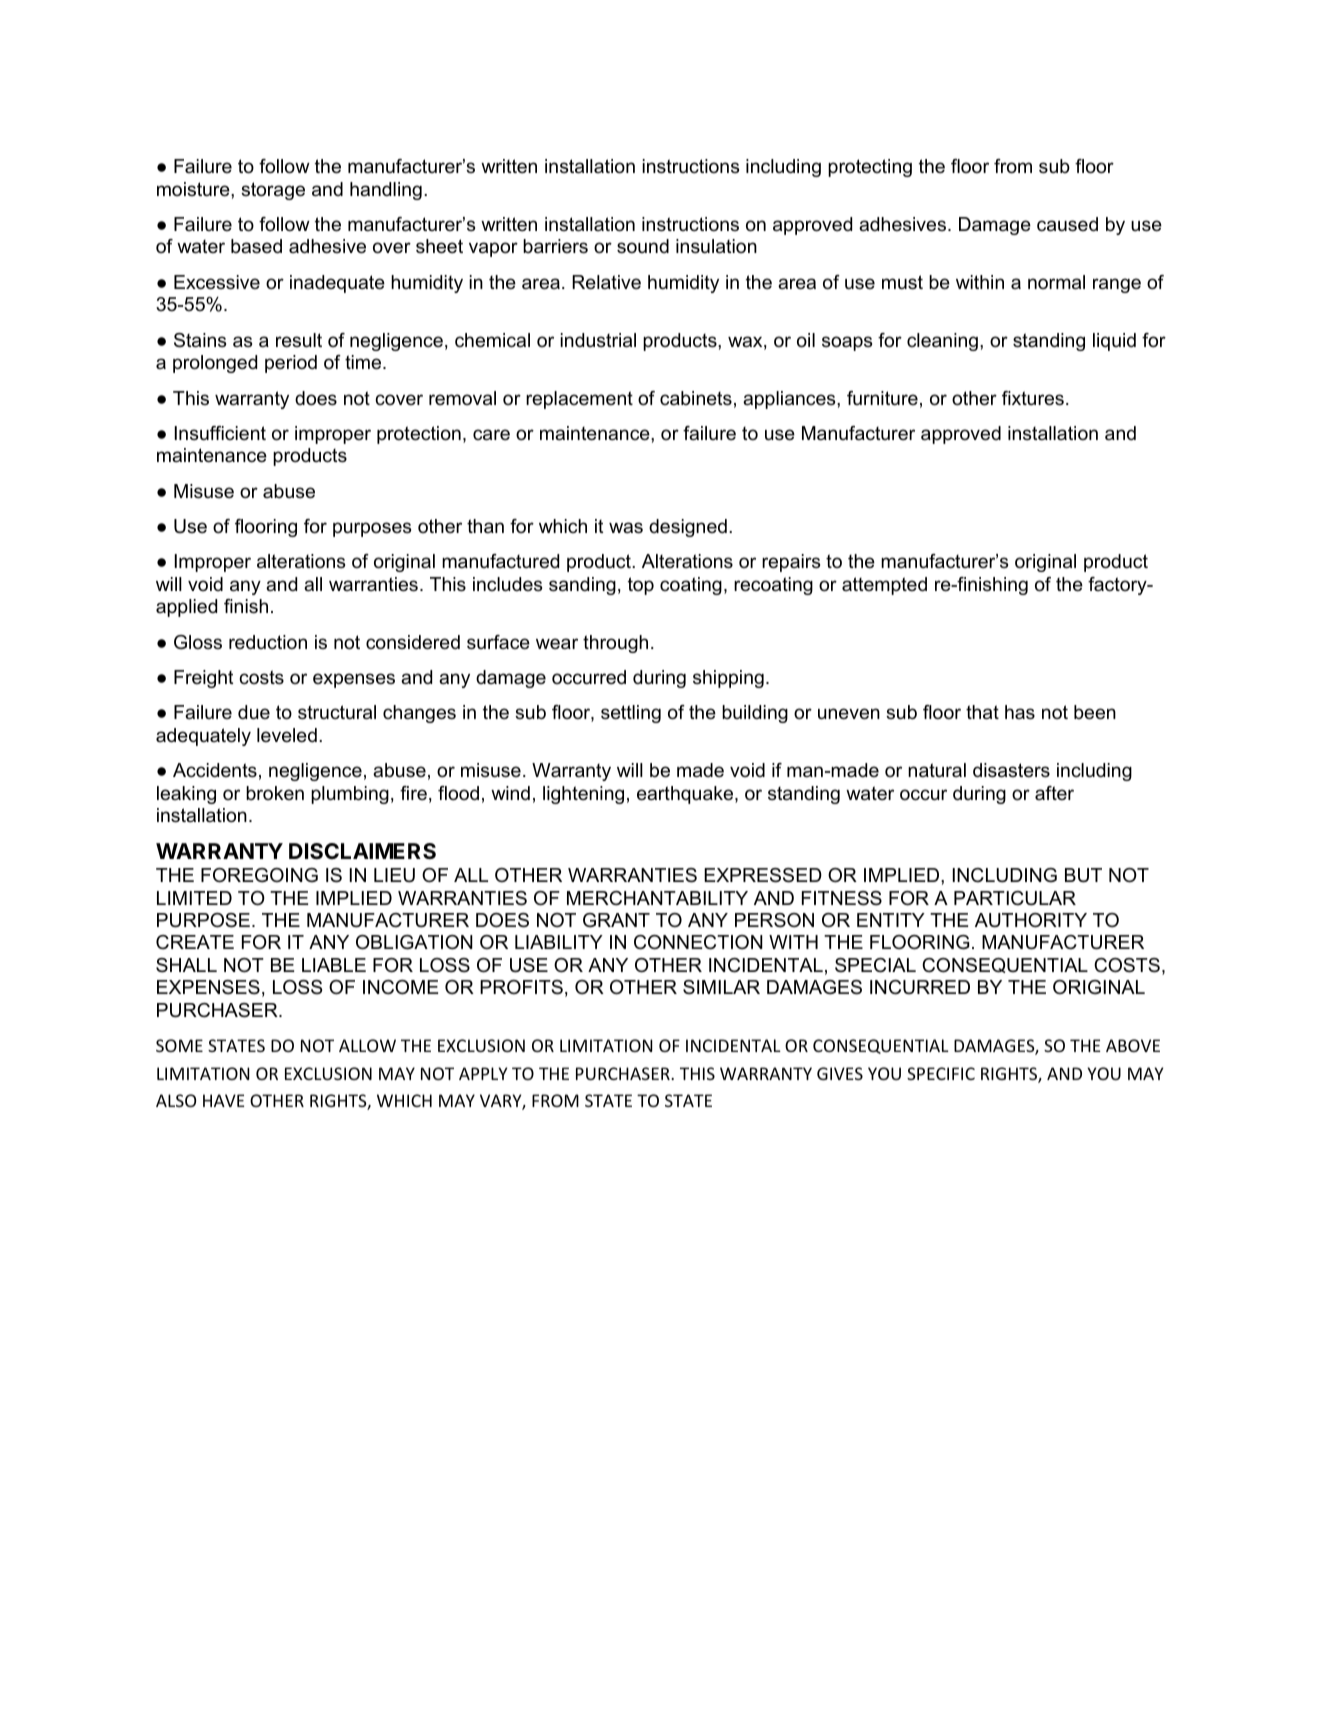  Describe the element at coordinates (273, 191) in the screenshot. I see `storage` at that location.
